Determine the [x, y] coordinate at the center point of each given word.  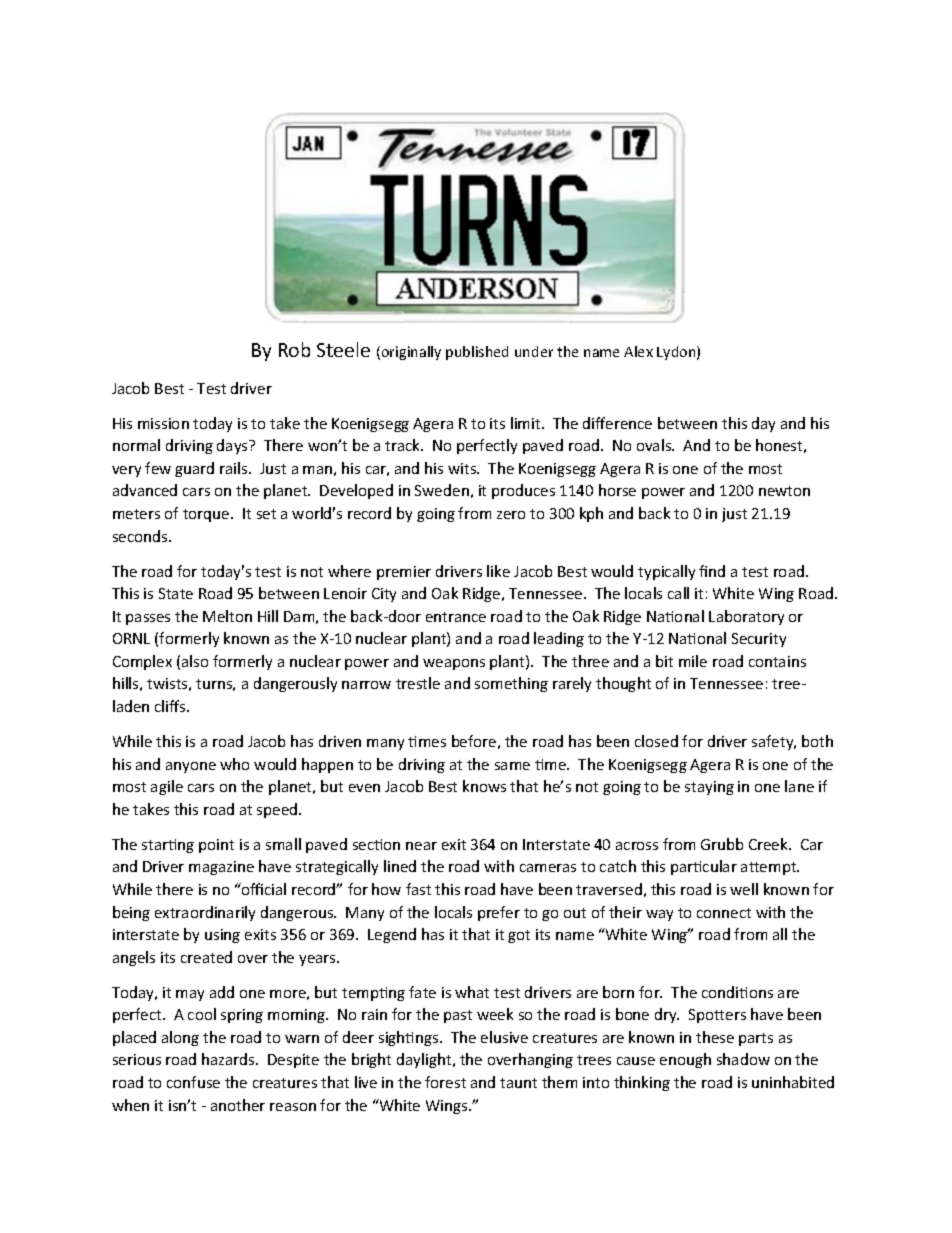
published [477, 353]
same [512, 766]
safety [774, 742]
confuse [193, 1082]
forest [445, 1082]
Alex [638, 351]
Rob [294, 349]
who [234, 764]
